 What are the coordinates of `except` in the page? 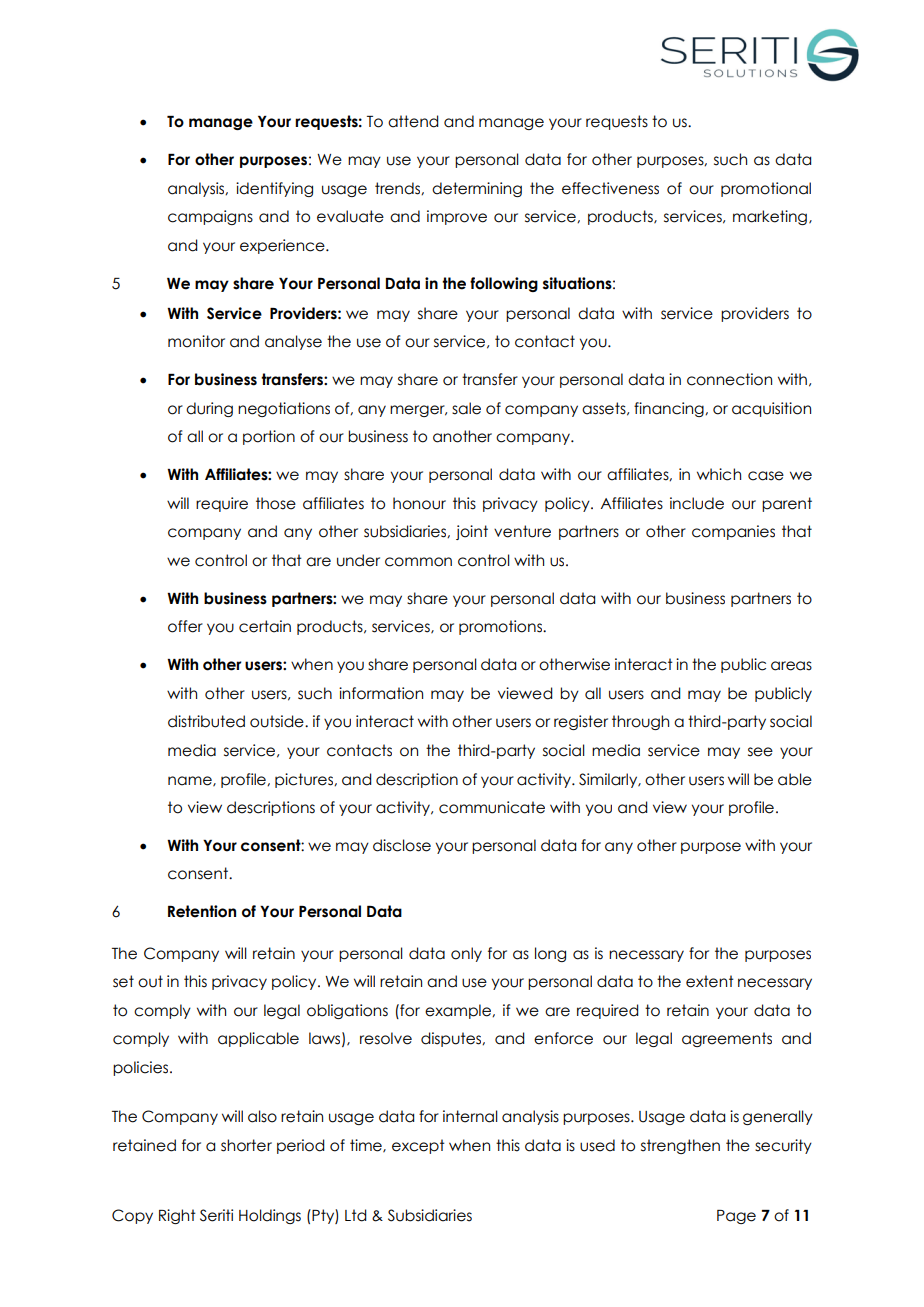 It's located at (418, 1146).
